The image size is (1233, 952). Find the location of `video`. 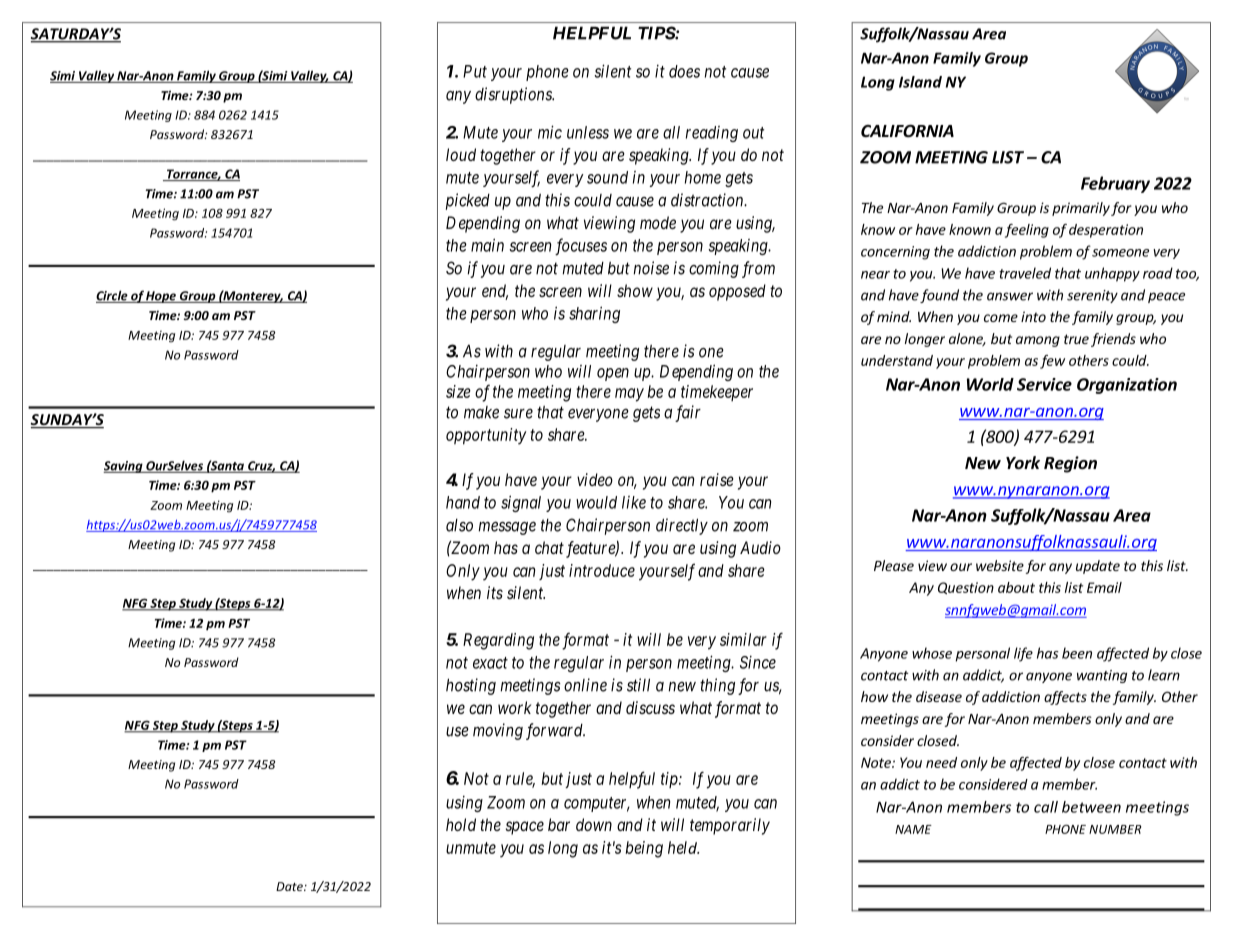

video is located at coordinates (595, 479).
